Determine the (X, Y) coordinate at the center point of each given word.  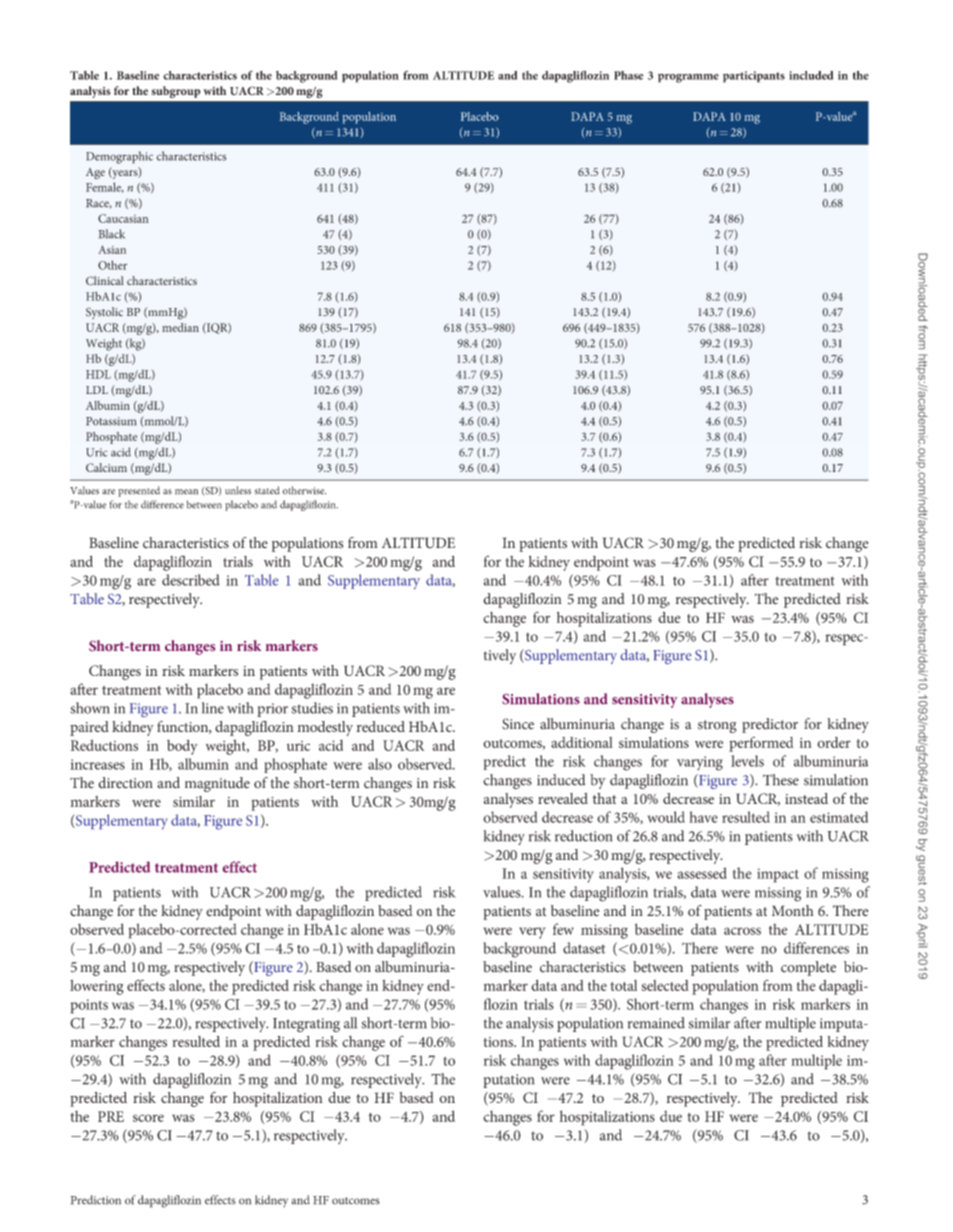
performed (761, 744)
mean (186, 492)
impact (778, 875)
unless (238, 490)
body (182, 747)
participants (754, 77)
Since (518, 724)
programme (688, 78)
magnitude (217, 784)
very (532, 933)
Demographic (119, 157)
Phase (628, 75)
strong (717, 726)
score (148, 1118)
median (180, 327)
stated (267, 490)
